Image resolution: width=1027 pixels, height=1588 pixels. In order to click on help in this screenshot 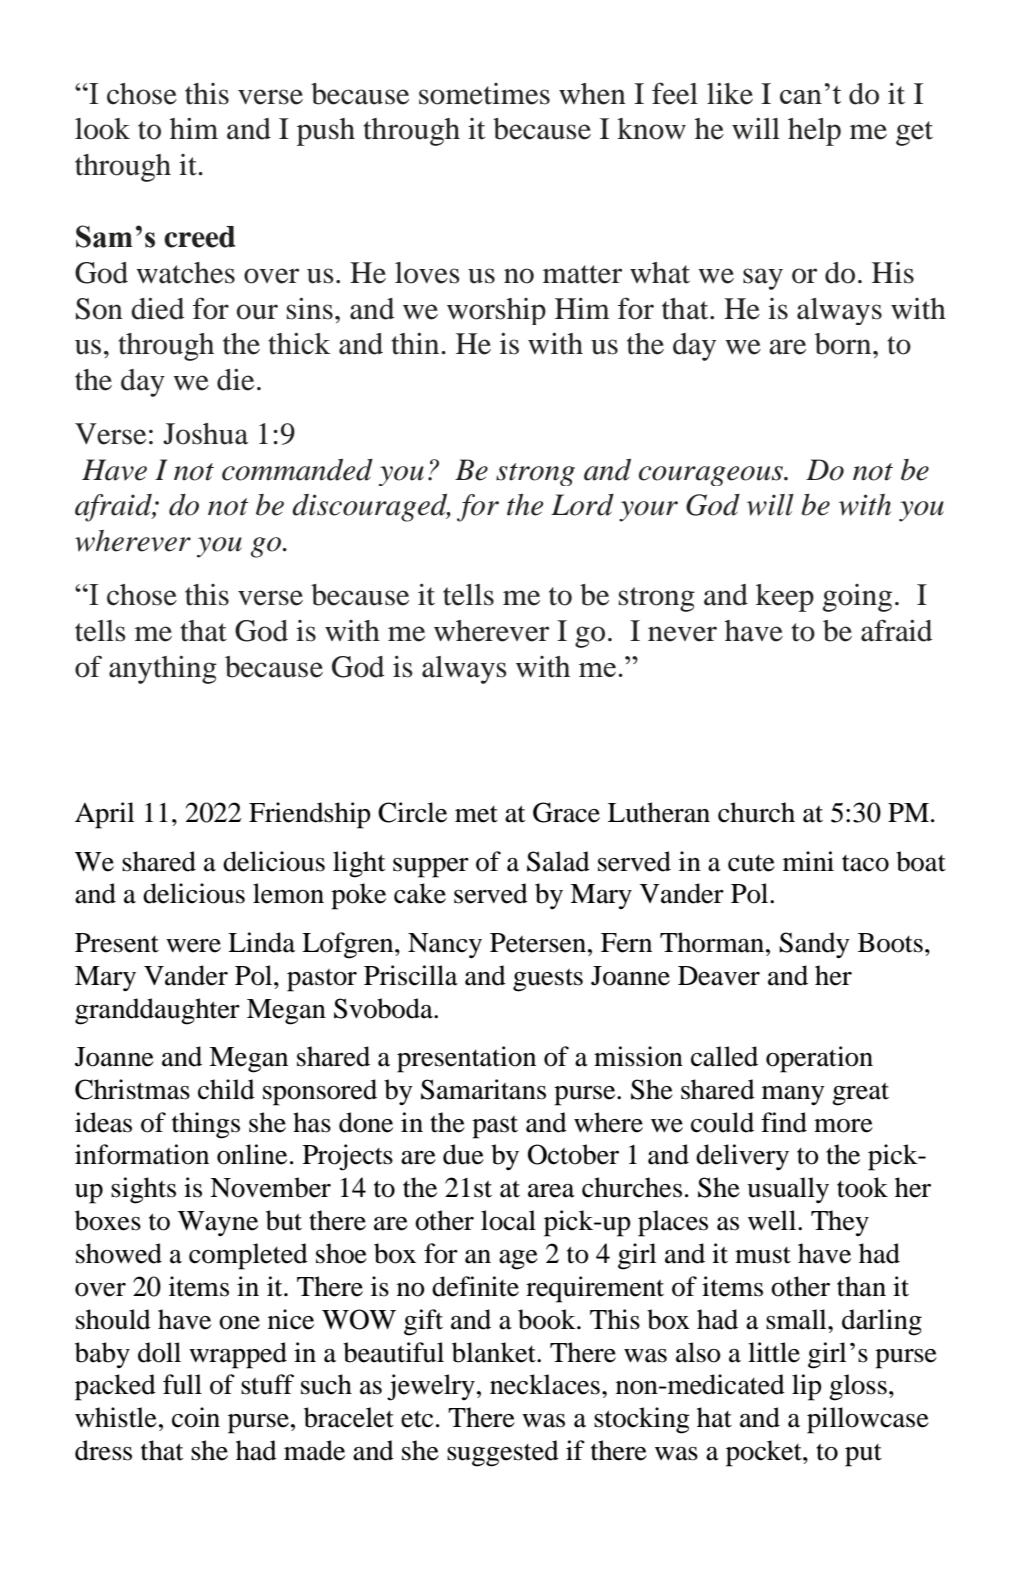, I will do `click(814, 132)`.
